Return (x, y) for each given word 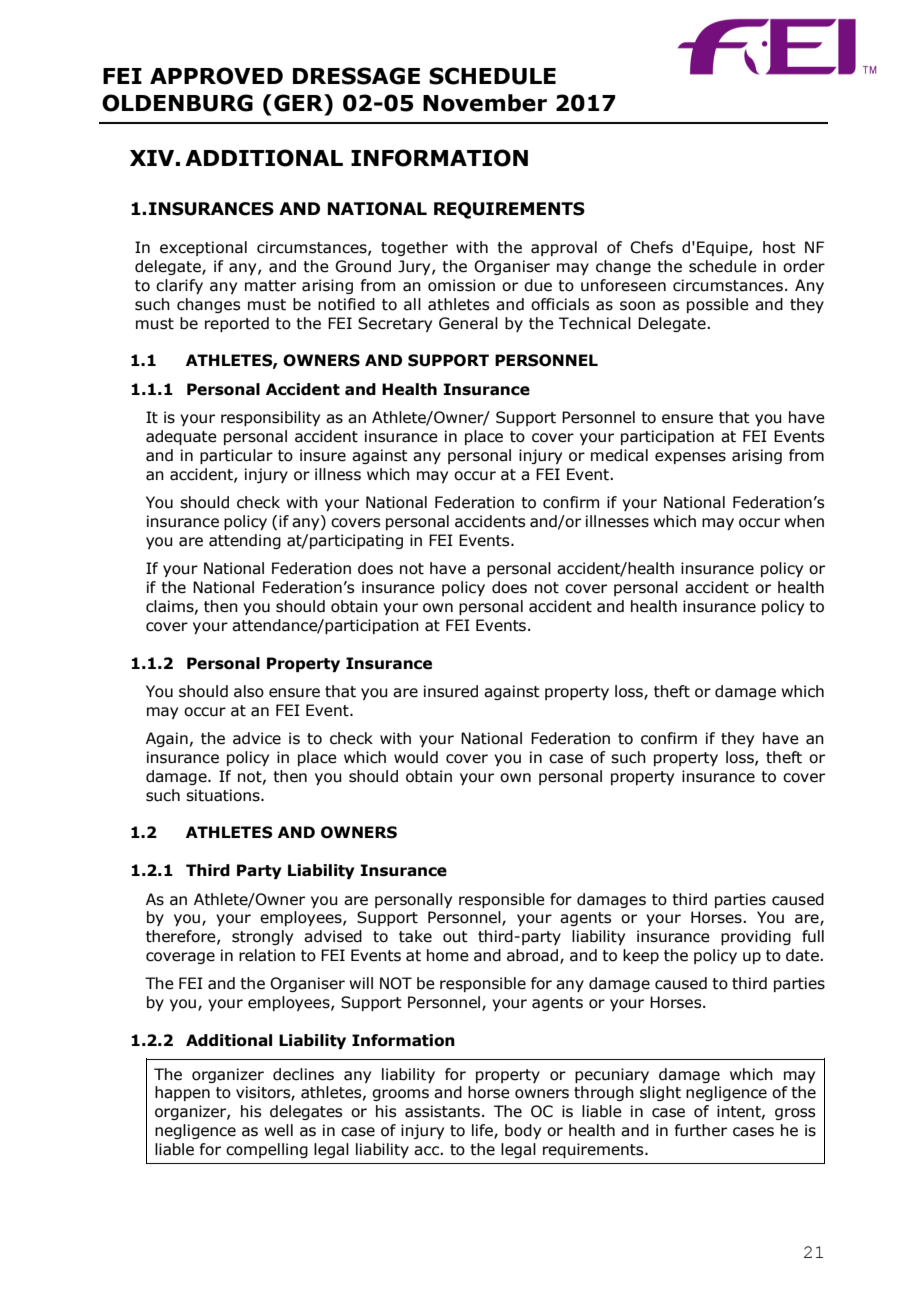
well (278, 1130)
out (455, 937)
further (700, 1130)
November (485, 103)
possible (718, 305)
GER (300, 104)
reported (237, 324)
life (483, 1131)
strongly (262, 937)
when (804, 521)
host (779, 247)
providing (756, 937)
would (416, 757)
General (468, 323)
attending (245, 541)
